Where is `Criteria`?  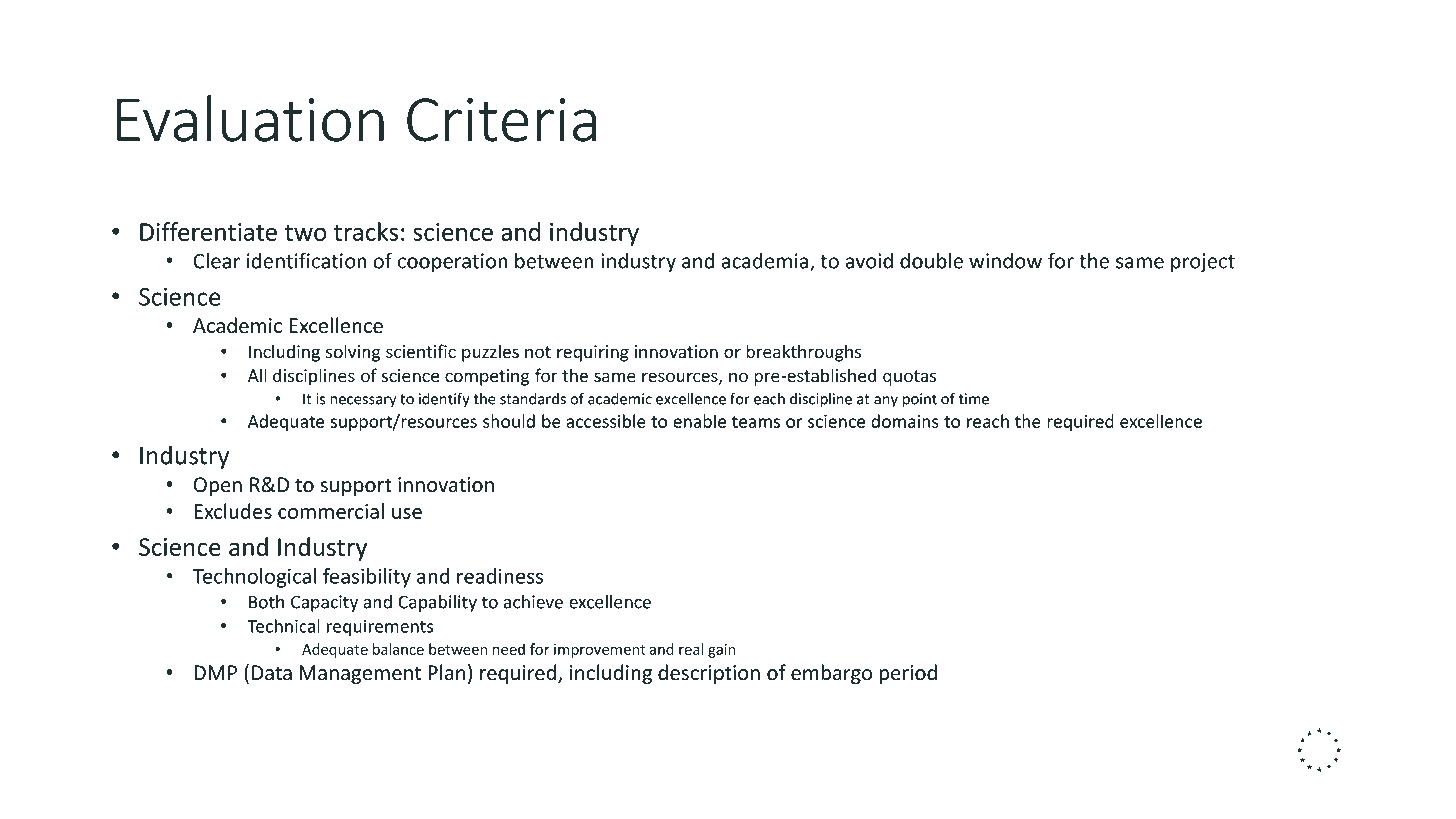 Criteria is located at coordinates (501, 120).
